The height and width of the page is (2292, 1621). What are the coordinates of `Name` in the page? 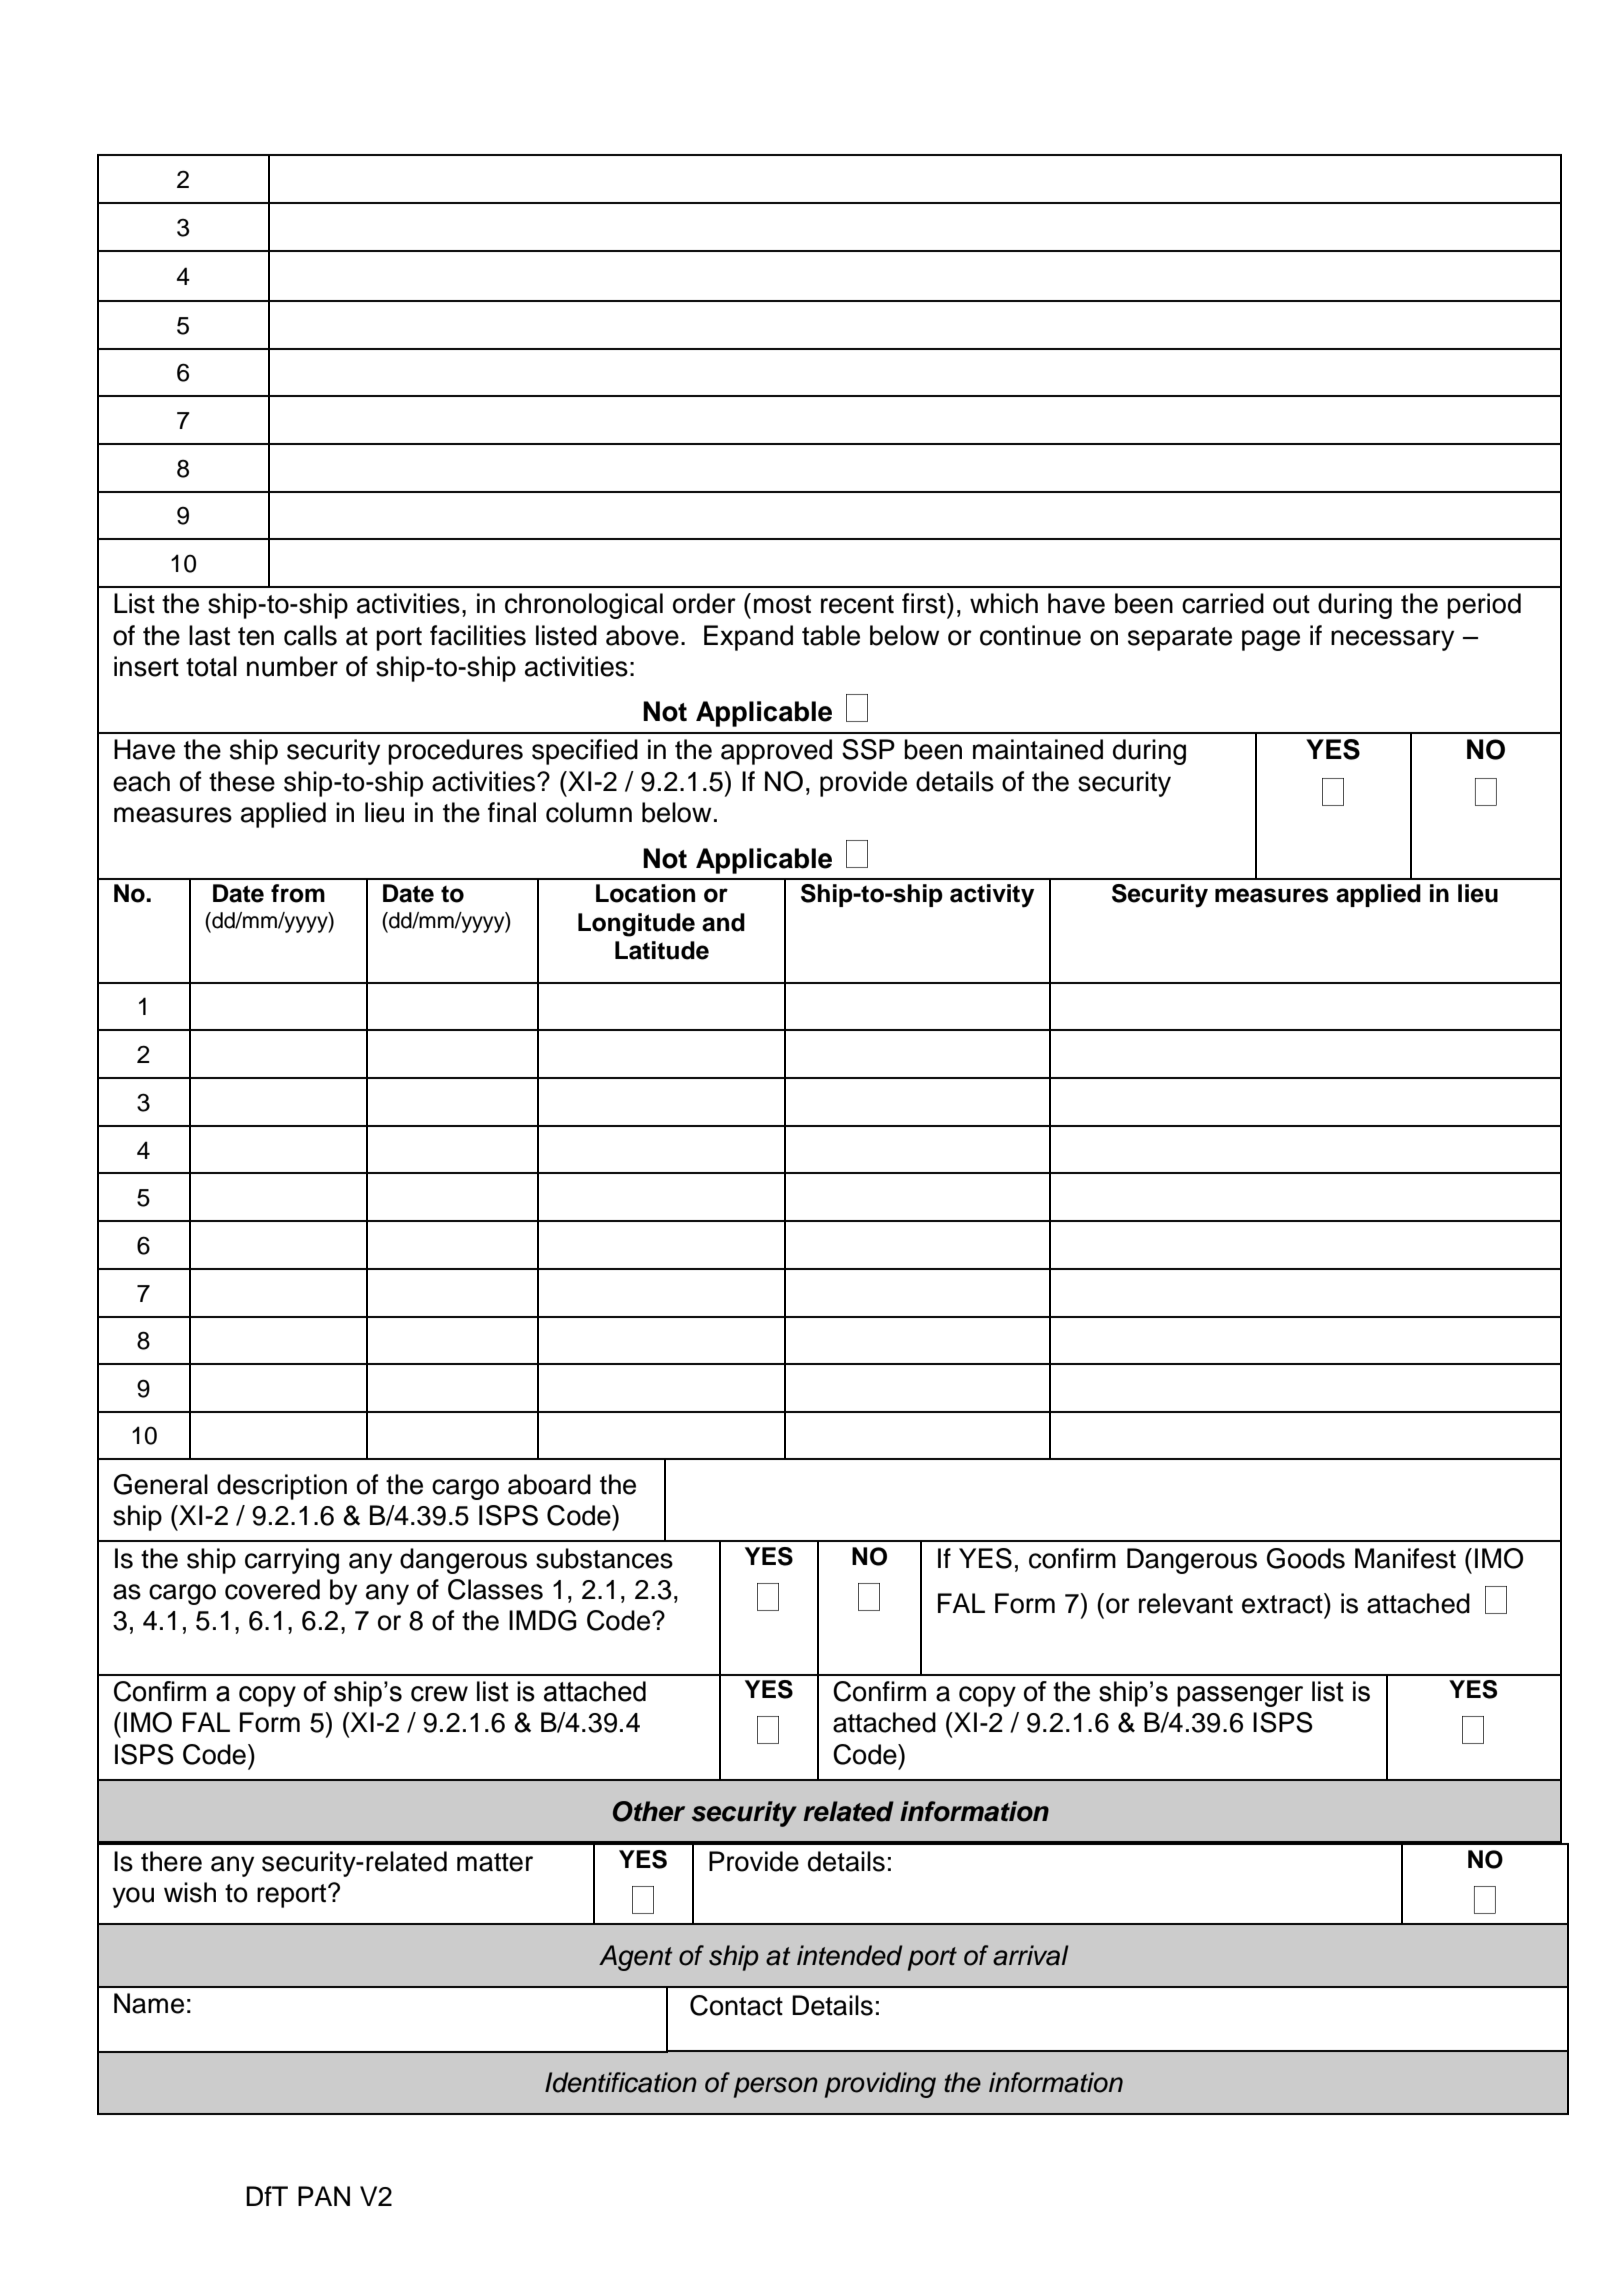 It's located at (149, 2003).
